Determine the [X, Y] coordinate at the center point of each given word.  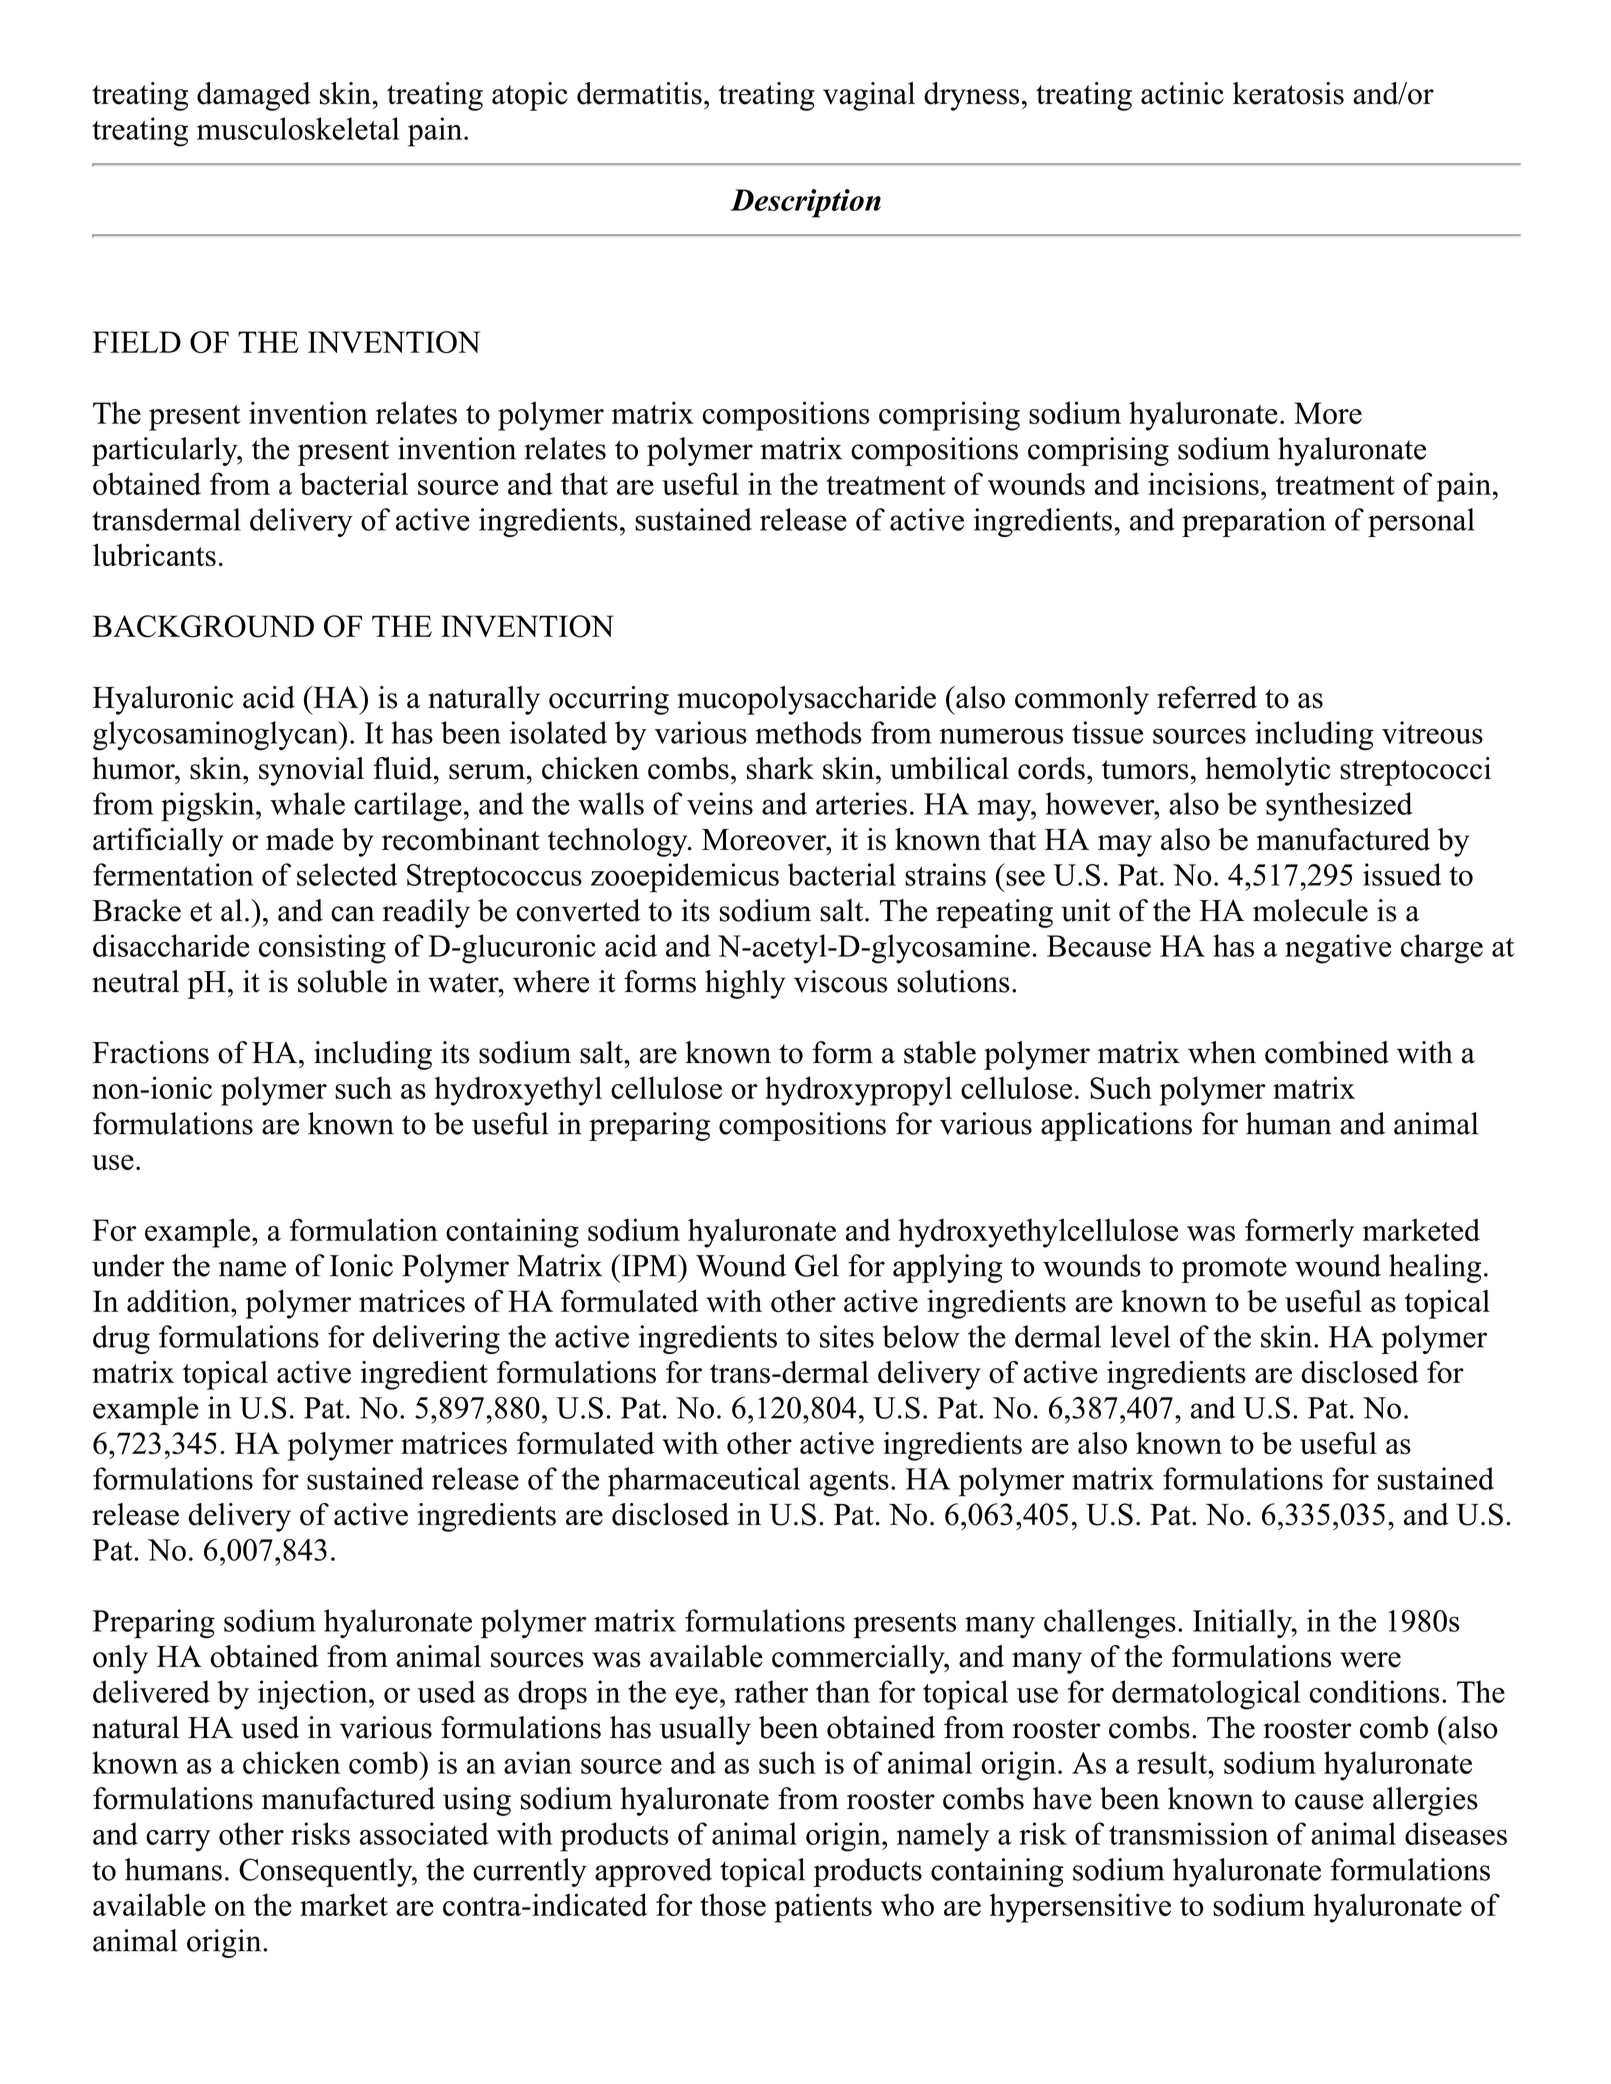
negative [1338, 949]
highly [745, 984]
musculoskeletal [298, 128]
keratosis [1288, 93]
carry [178, 1841]
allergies [1425, 1801]
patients [823, 1908]
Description [805, 203]
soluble [342, 981]
